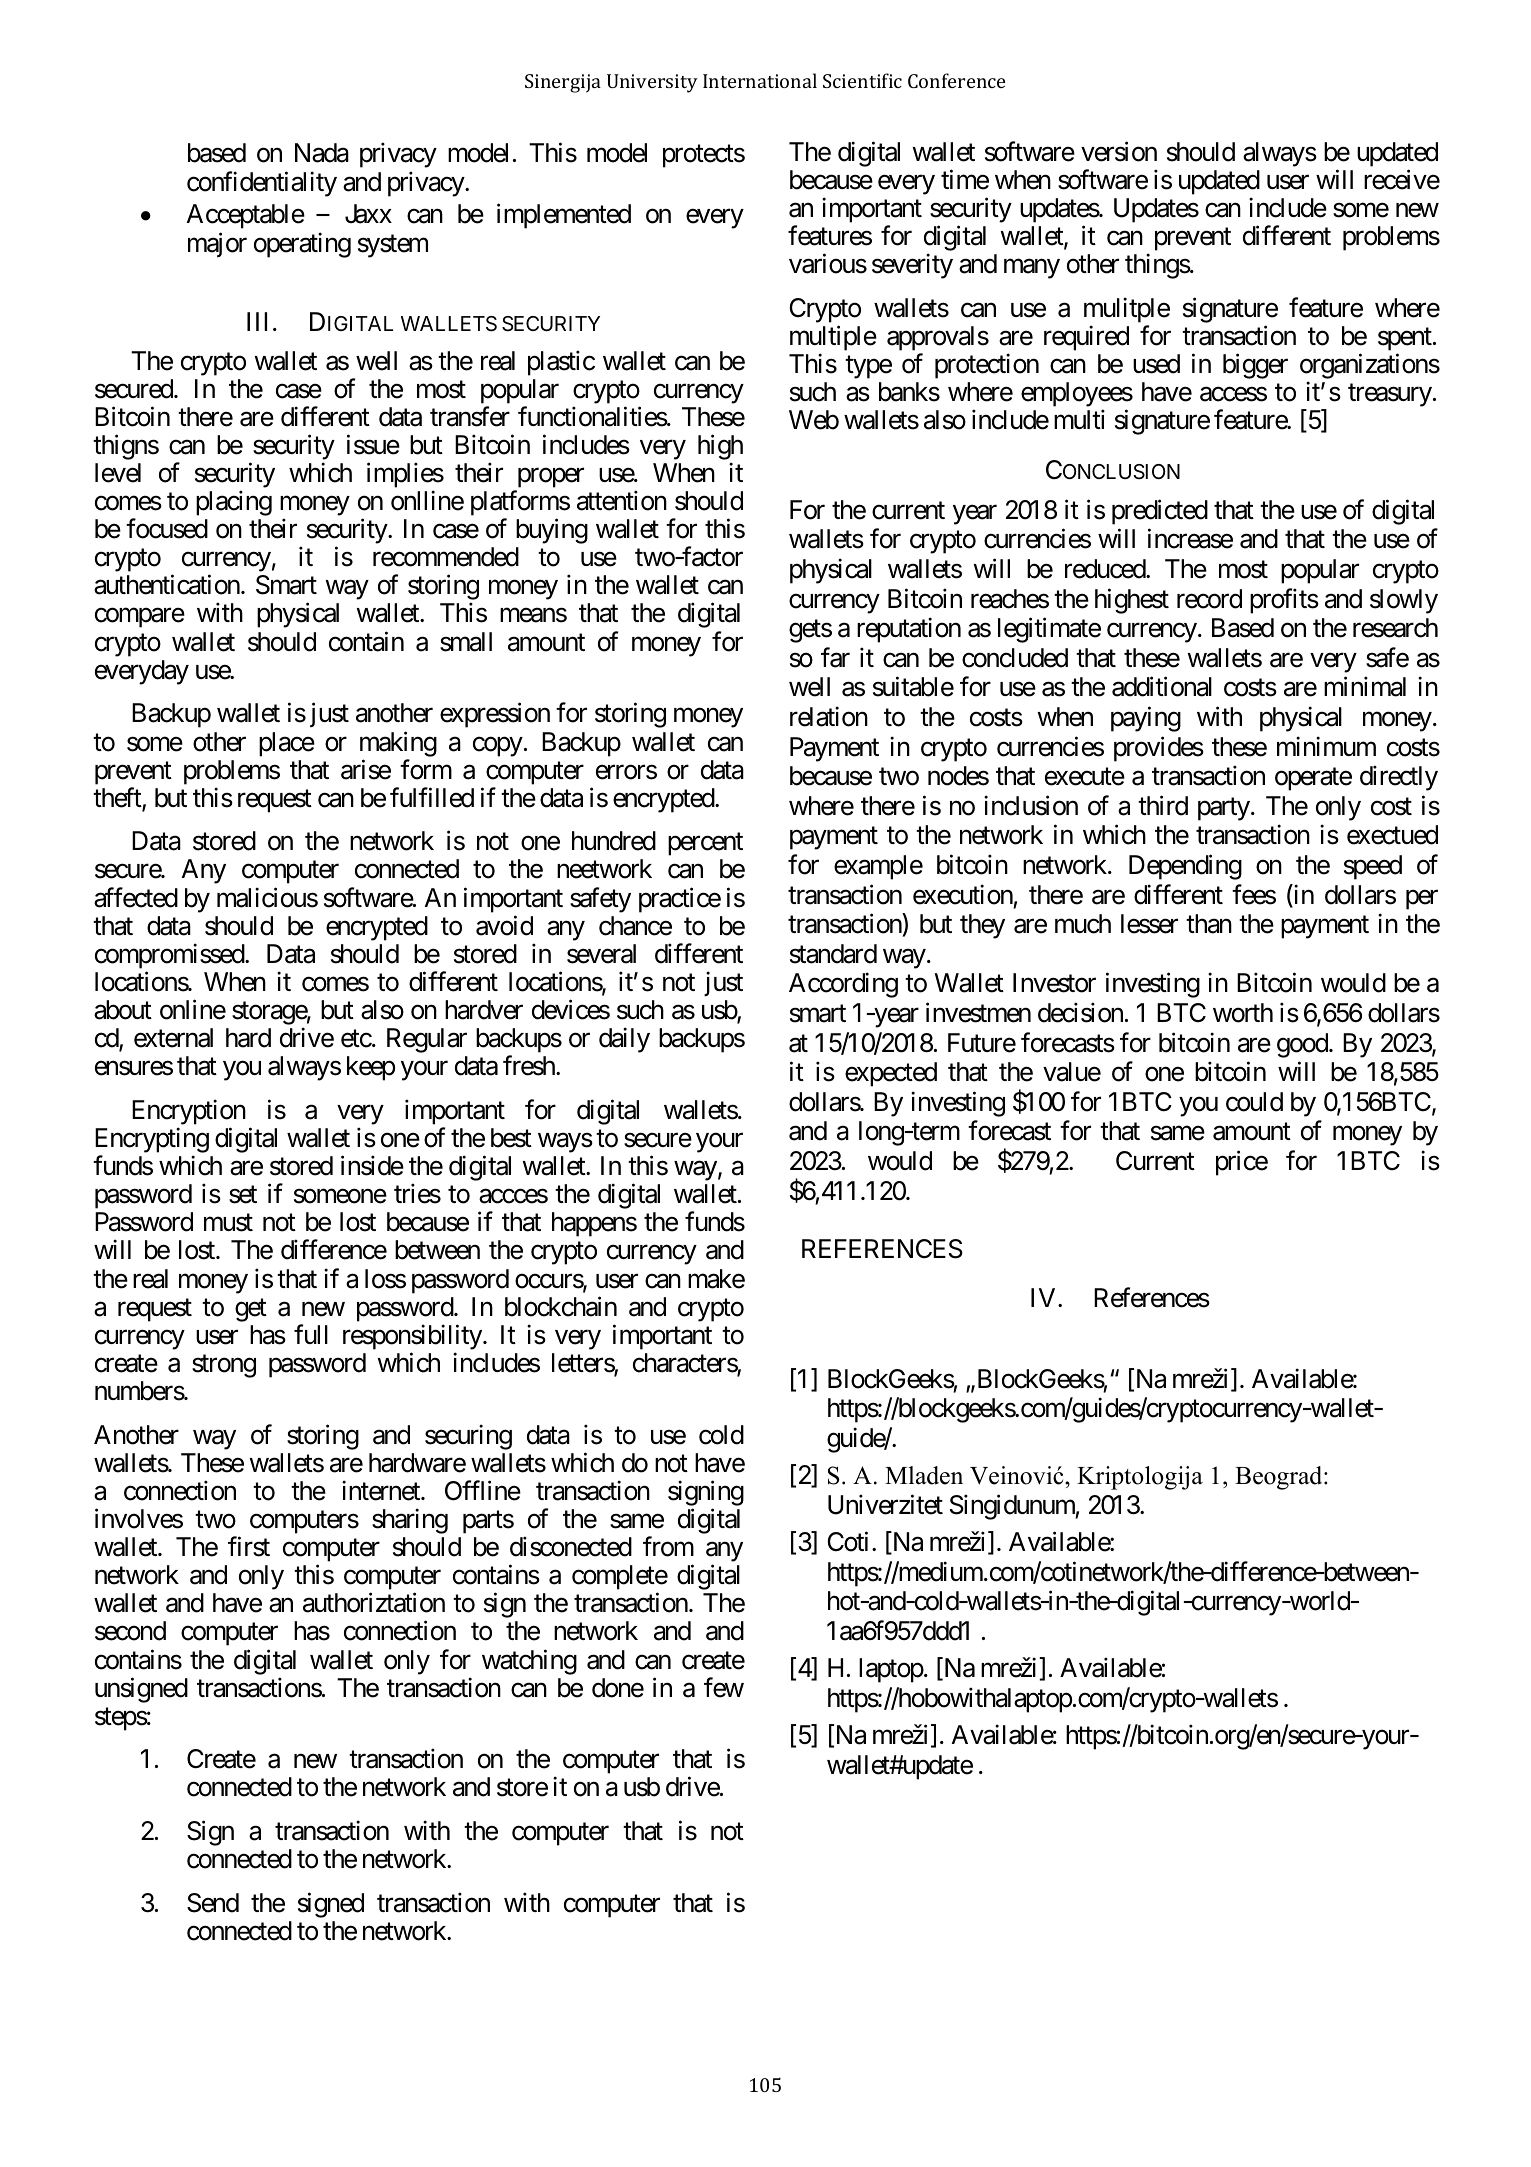 This document has width=1531, height=2167. Describe the element at coordinates (1119, 151) in the document. I see `version` at that location.
